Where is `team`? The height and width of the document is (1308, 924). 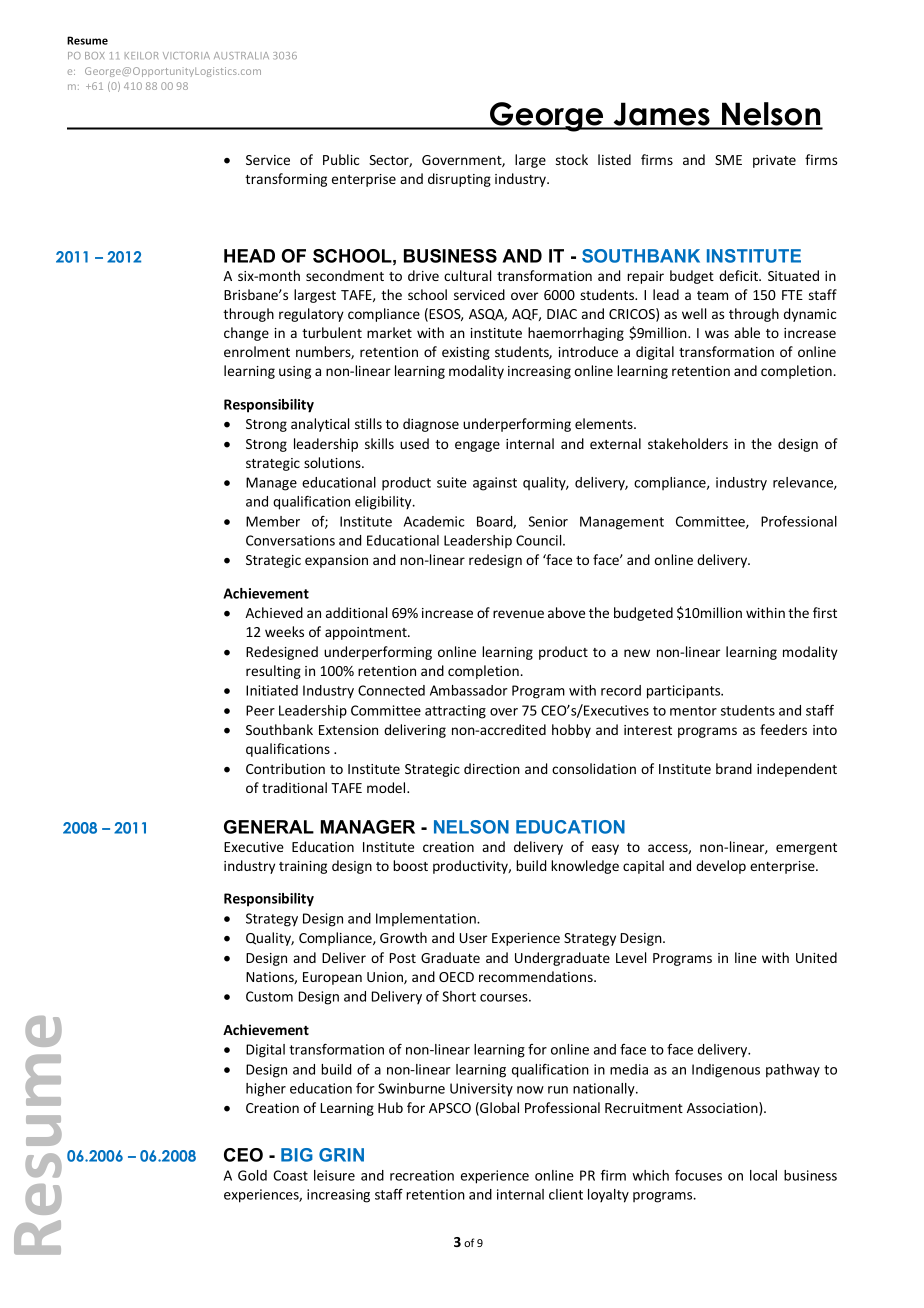 team is located at coordinates (712, 295).
